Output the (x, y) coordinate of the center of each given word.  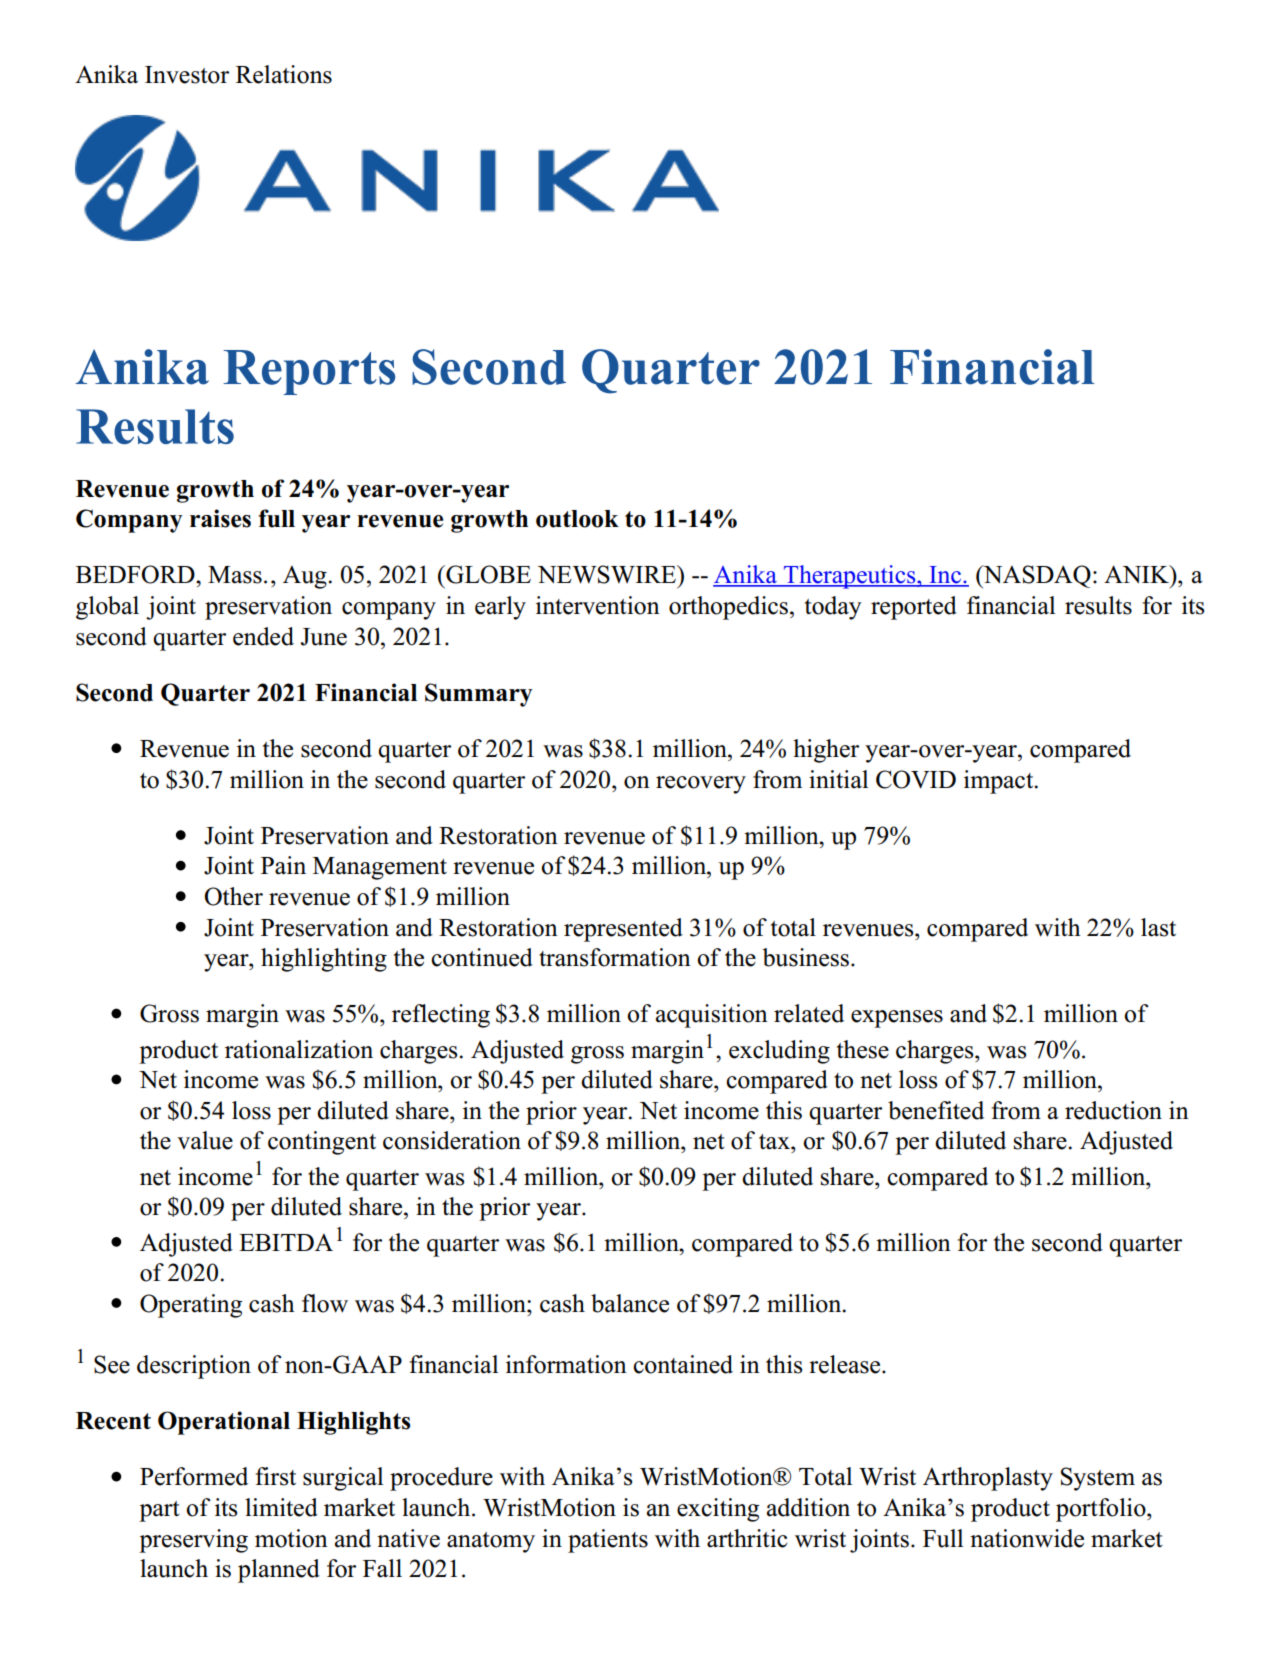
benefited (936, 1110)
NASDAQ (1036, 576)
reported (914, 608)
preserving (193, 1541)
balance (630, 1303)
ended (263, 636)
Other (234, 896)
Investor (187, 75)
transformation (615, 957)
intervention (598, 605)
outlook (577, 519)
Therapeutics (850, 577)
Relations (284, 74)
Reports (309, 372)
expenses (897, 1019)
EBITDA (286, 1242)
